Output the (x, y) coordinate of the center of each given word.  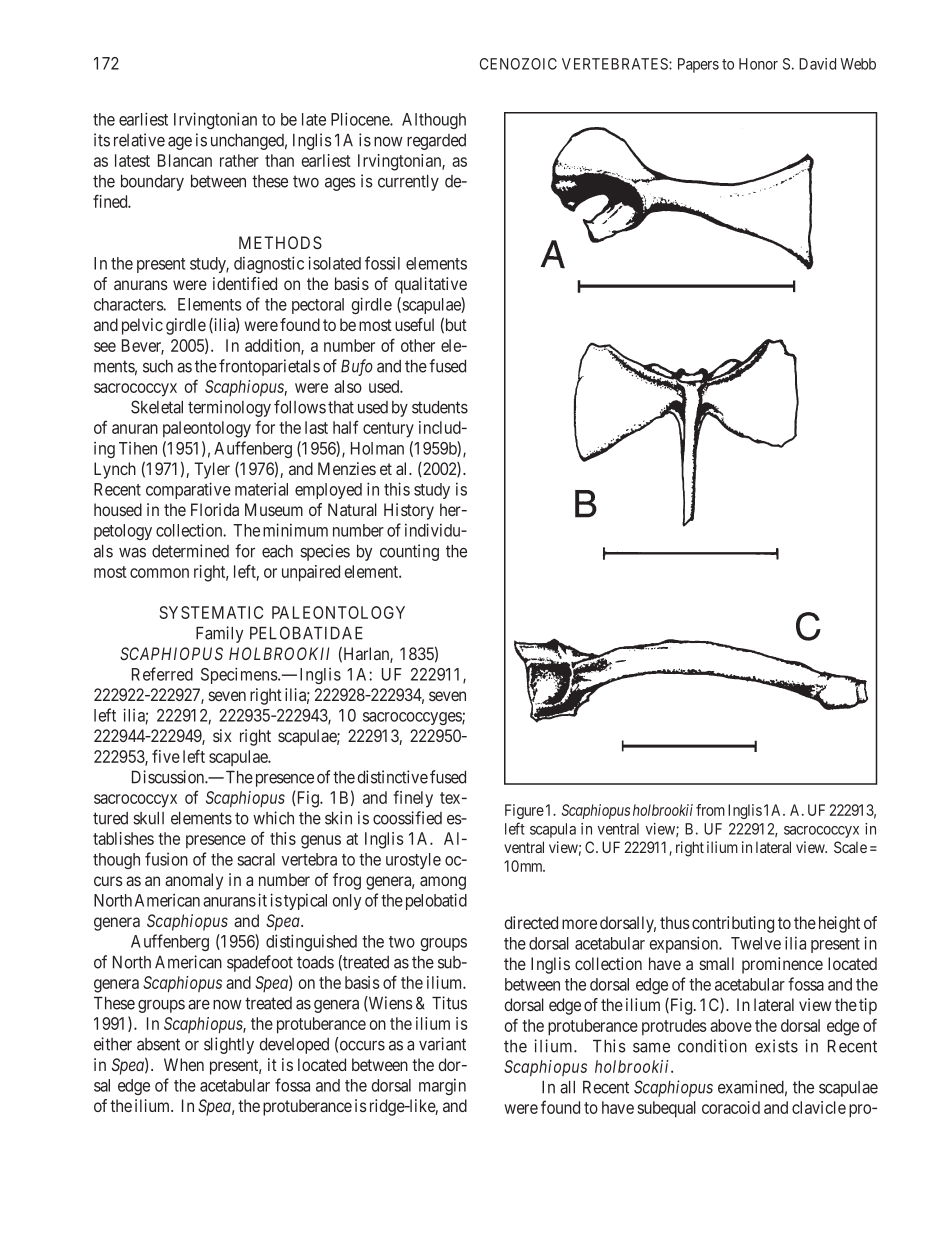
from (710, 810)
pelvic (142, 326)
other (418, 345)
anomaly (194, 881)
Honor (758, 64)
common (159, 573)
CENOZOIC (518, 64)
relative (139, 140)
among (443, 883)
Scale (850, 847)
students (440, 407)
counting (409, 552)
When (184, 1064)
